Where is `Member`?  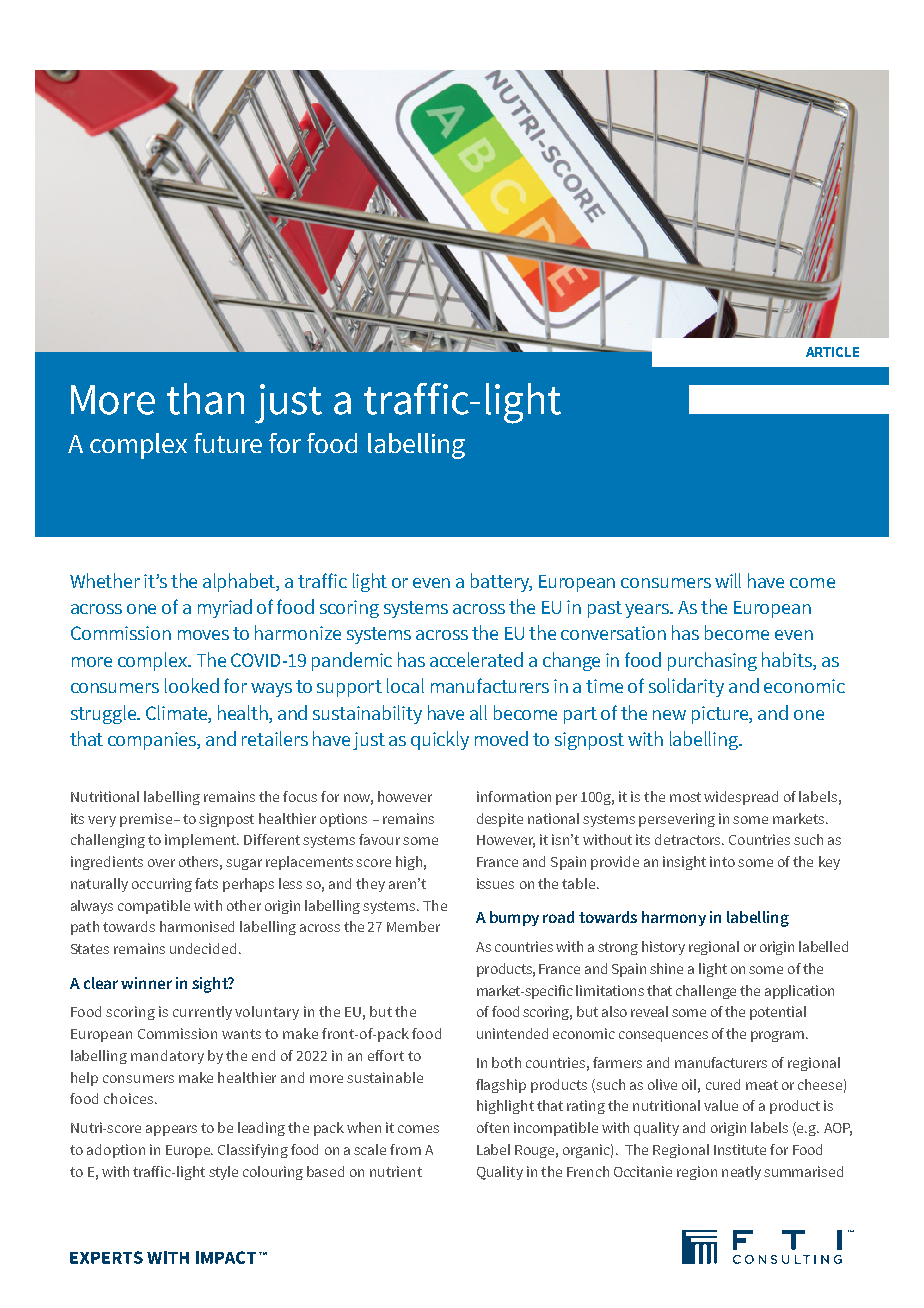
Member is located at coordinates (413, 926).
